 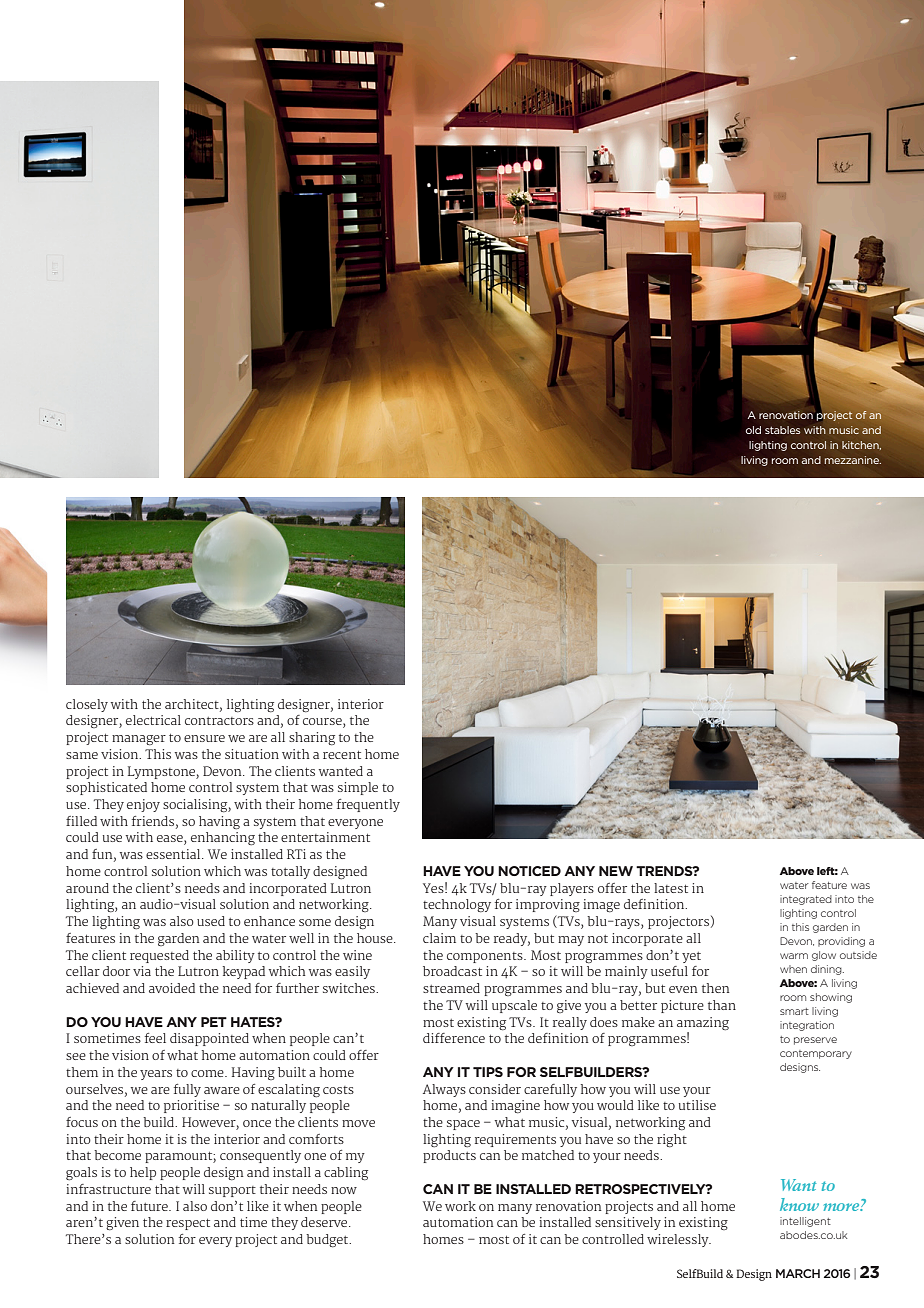 What do you see at coordinates (155, 1038) in the screenshot?
I see `feel` at bounding box center [155, 1038].
